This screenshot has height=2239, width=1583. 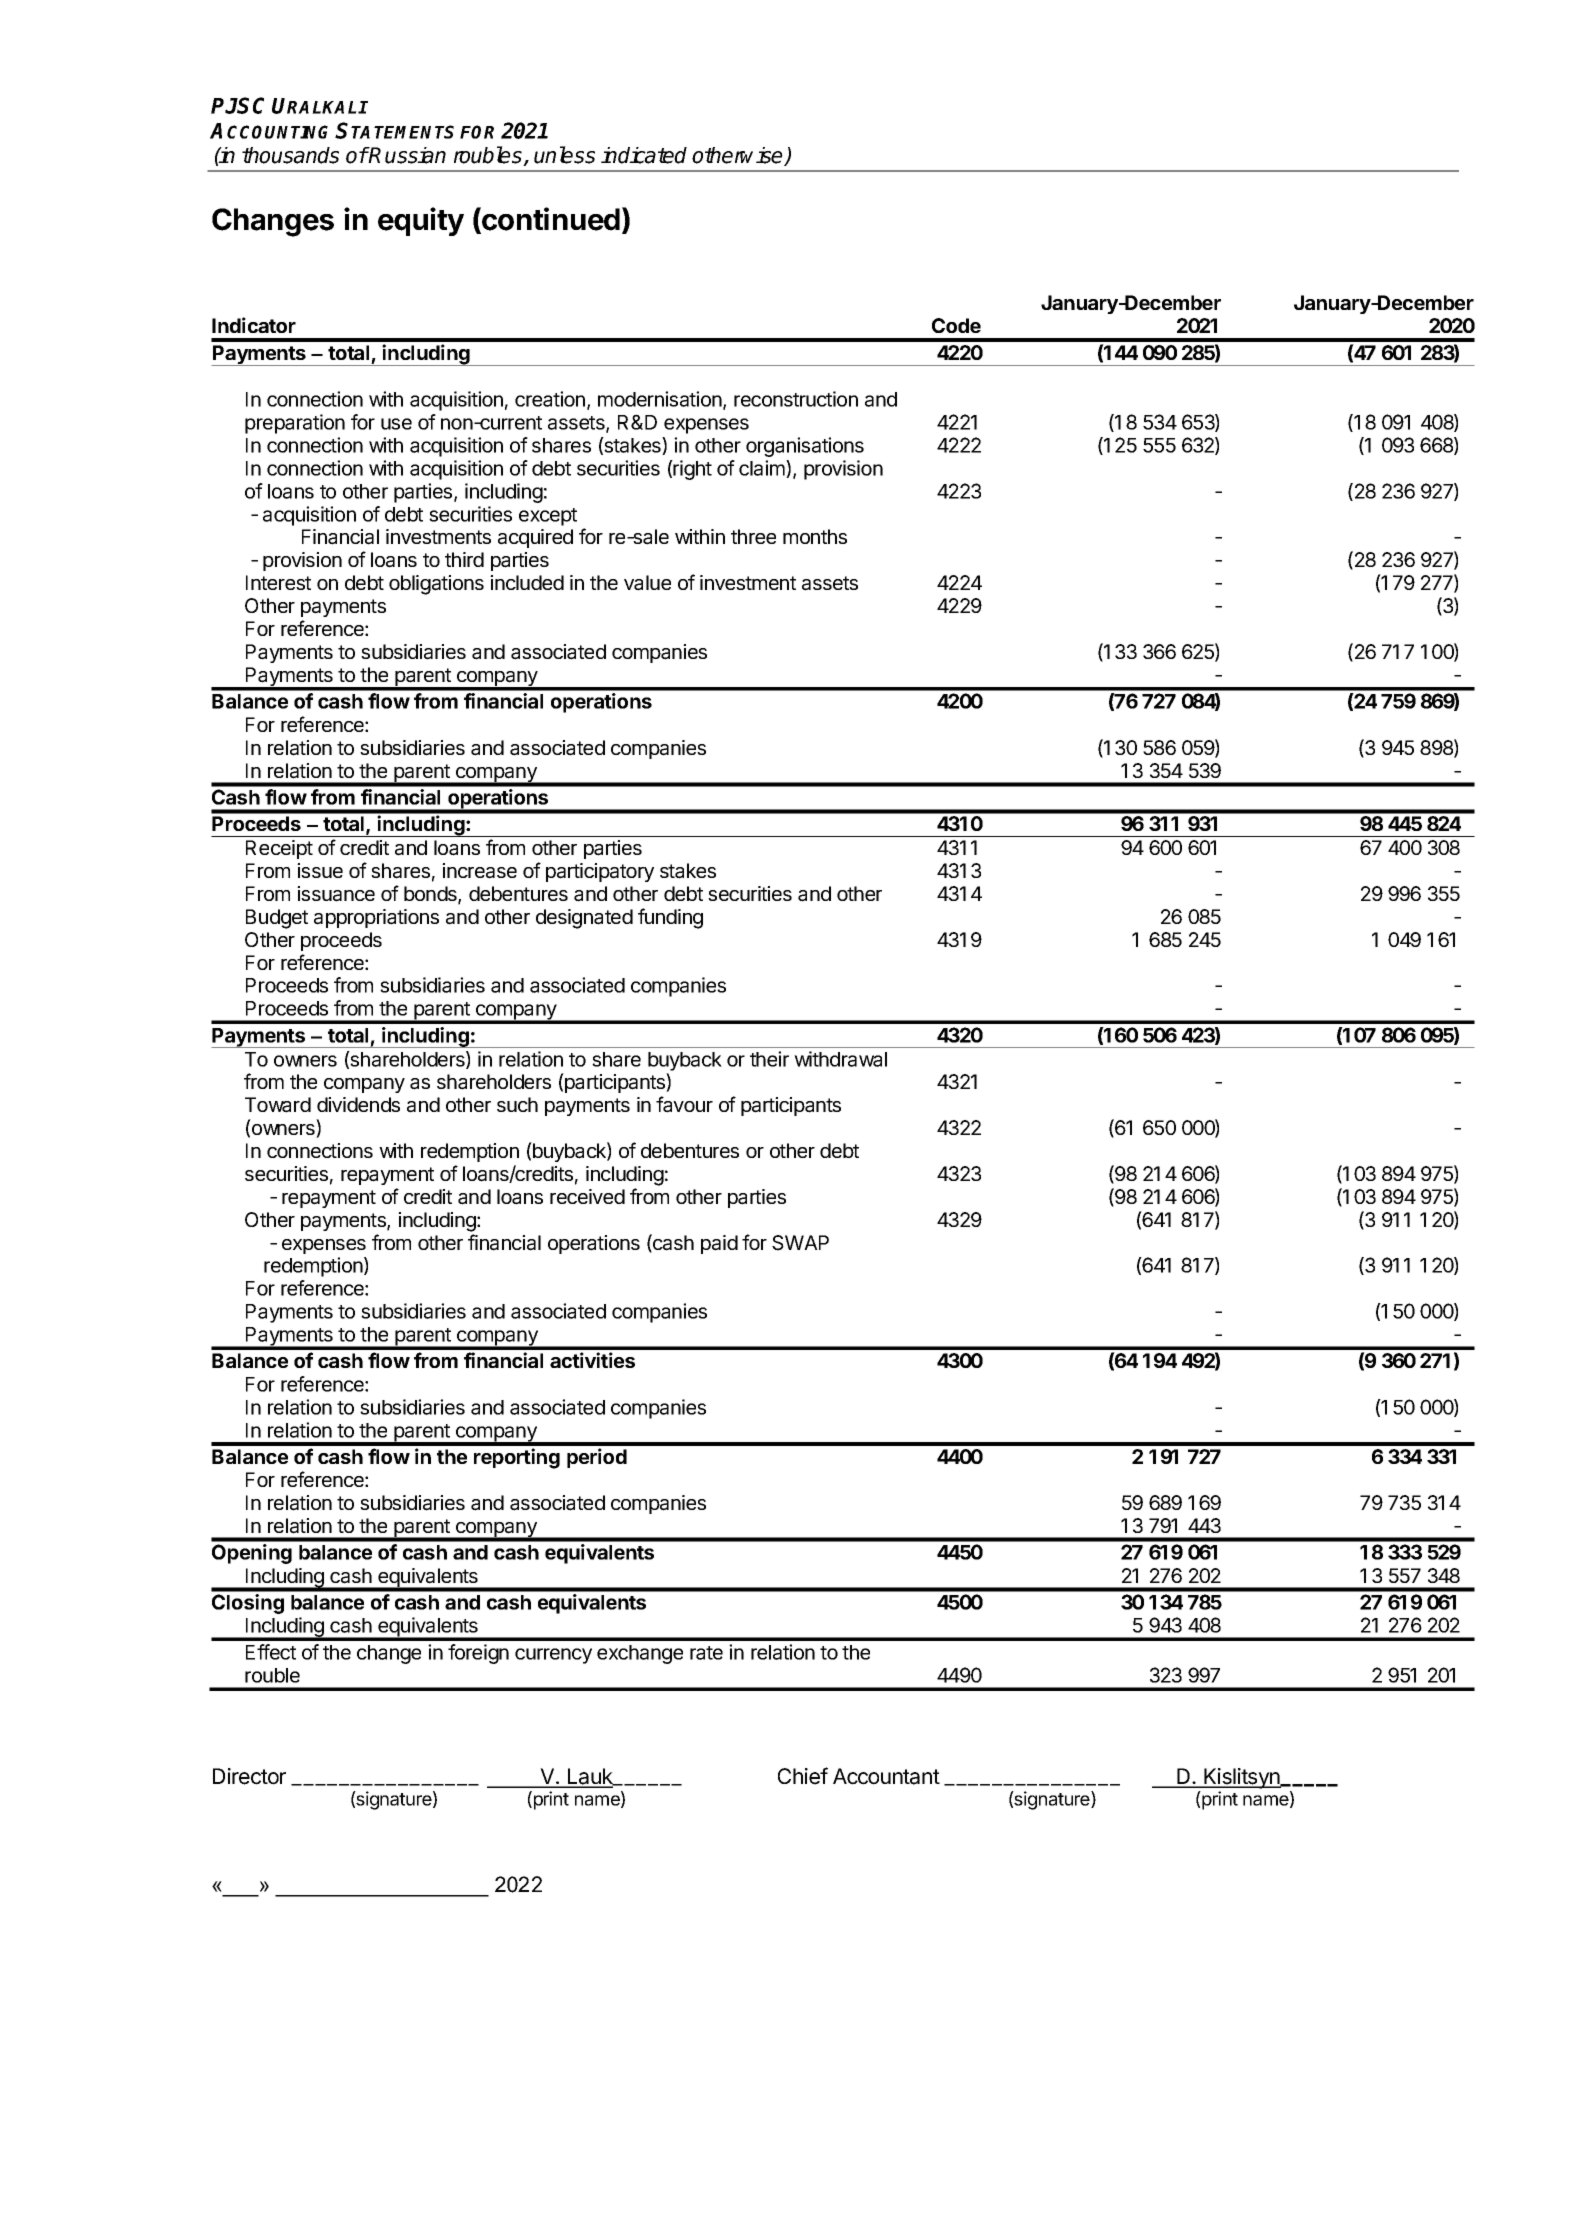 What do you see at coordinates (800, 1243) in the screenshot?
I see `SWAP` at bounding box center [800, 1243].
